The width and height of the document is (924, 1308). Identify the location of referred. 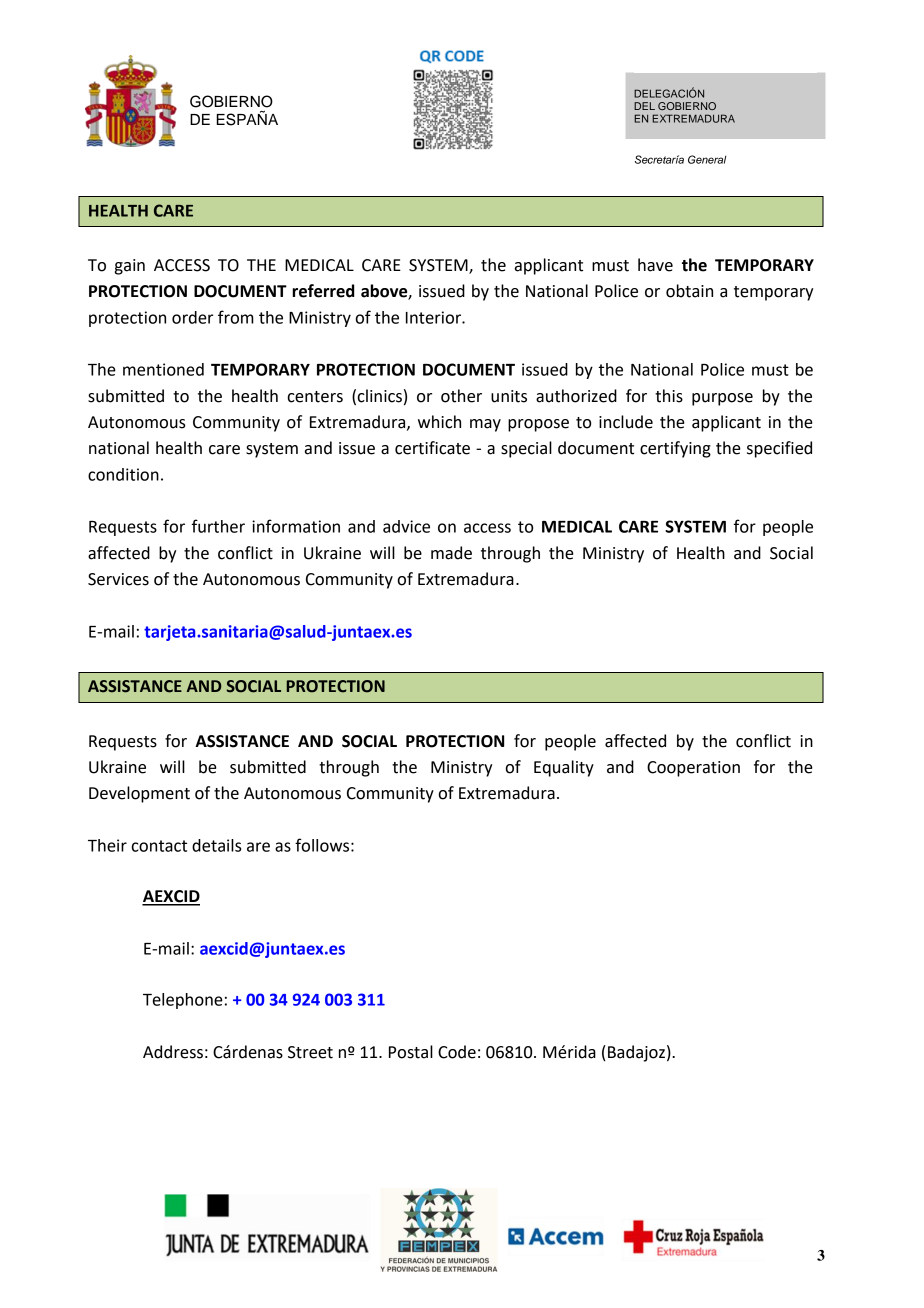
(323, 291).
